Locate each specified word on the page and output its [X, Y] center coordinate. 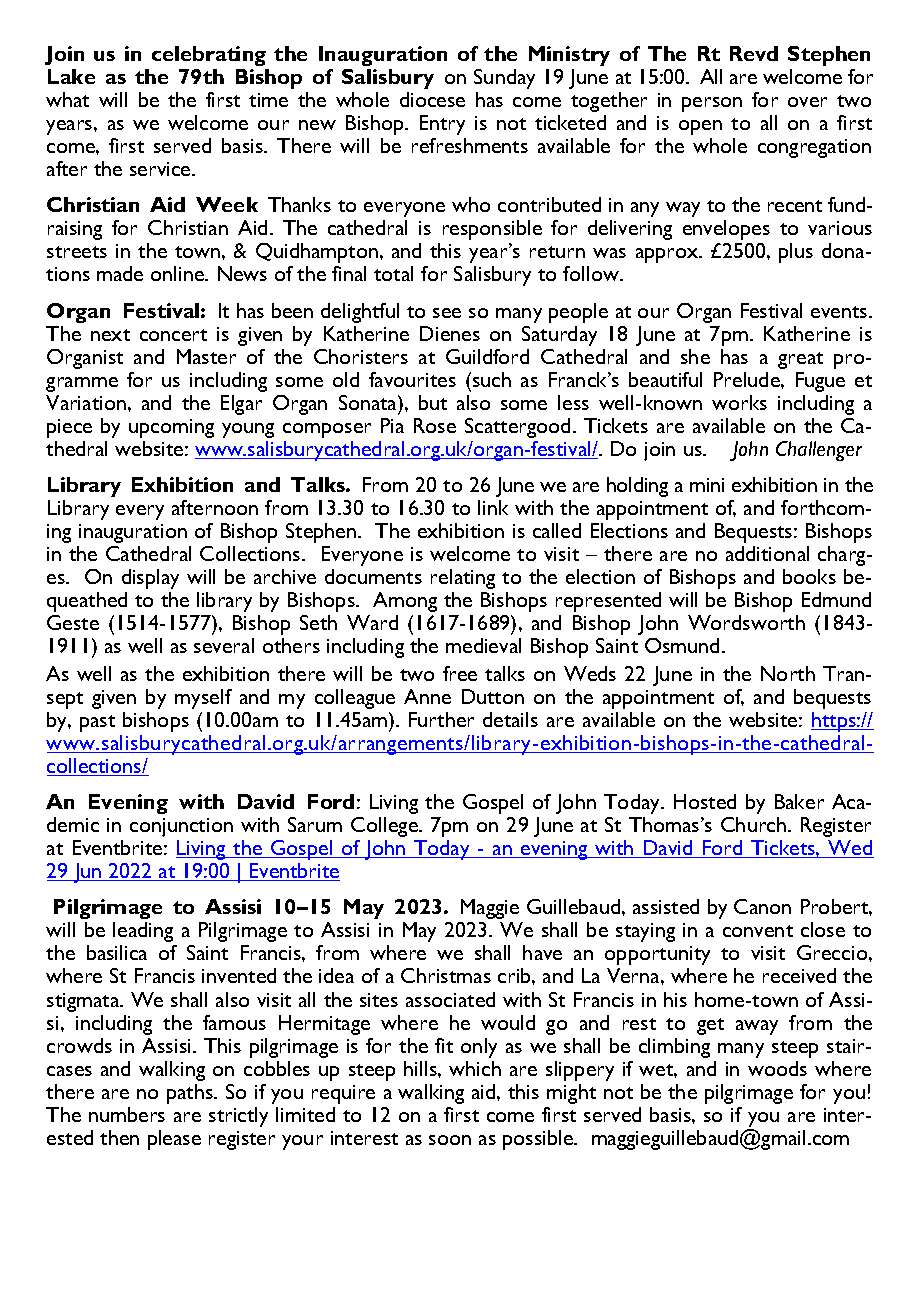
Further [441, 719]
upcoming [171, 428]
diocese [432, 99]
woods [777, 1068]
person [712, 104]
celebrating [209, 56]
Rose [435, 425]
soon [450, 1140]
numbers [127, 1114]
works [739, 402]
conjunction [181, 827]
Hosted [705, 801]
